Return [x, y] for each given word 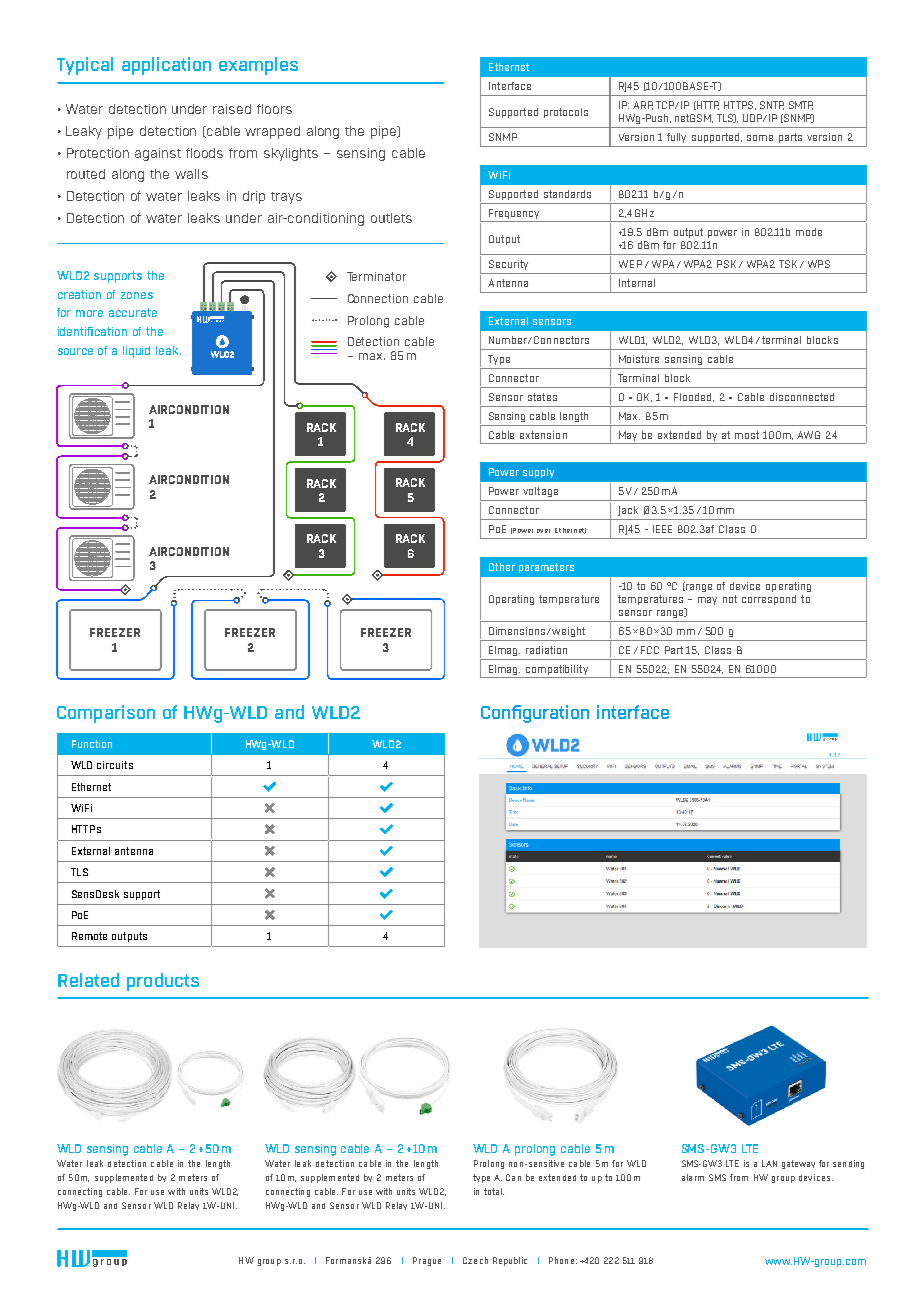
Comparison [106, 714]
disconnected [802, 397]
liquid [136, 352]
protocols [566, 113]
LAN [769, 1163]
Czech [475, 1260]
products [163, 982]
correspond [769, 600]
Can [513, 1177]
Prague [427, 1261]
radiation [546, 650]
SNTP [772, 105]
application [166, 66]
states [542, 397]
